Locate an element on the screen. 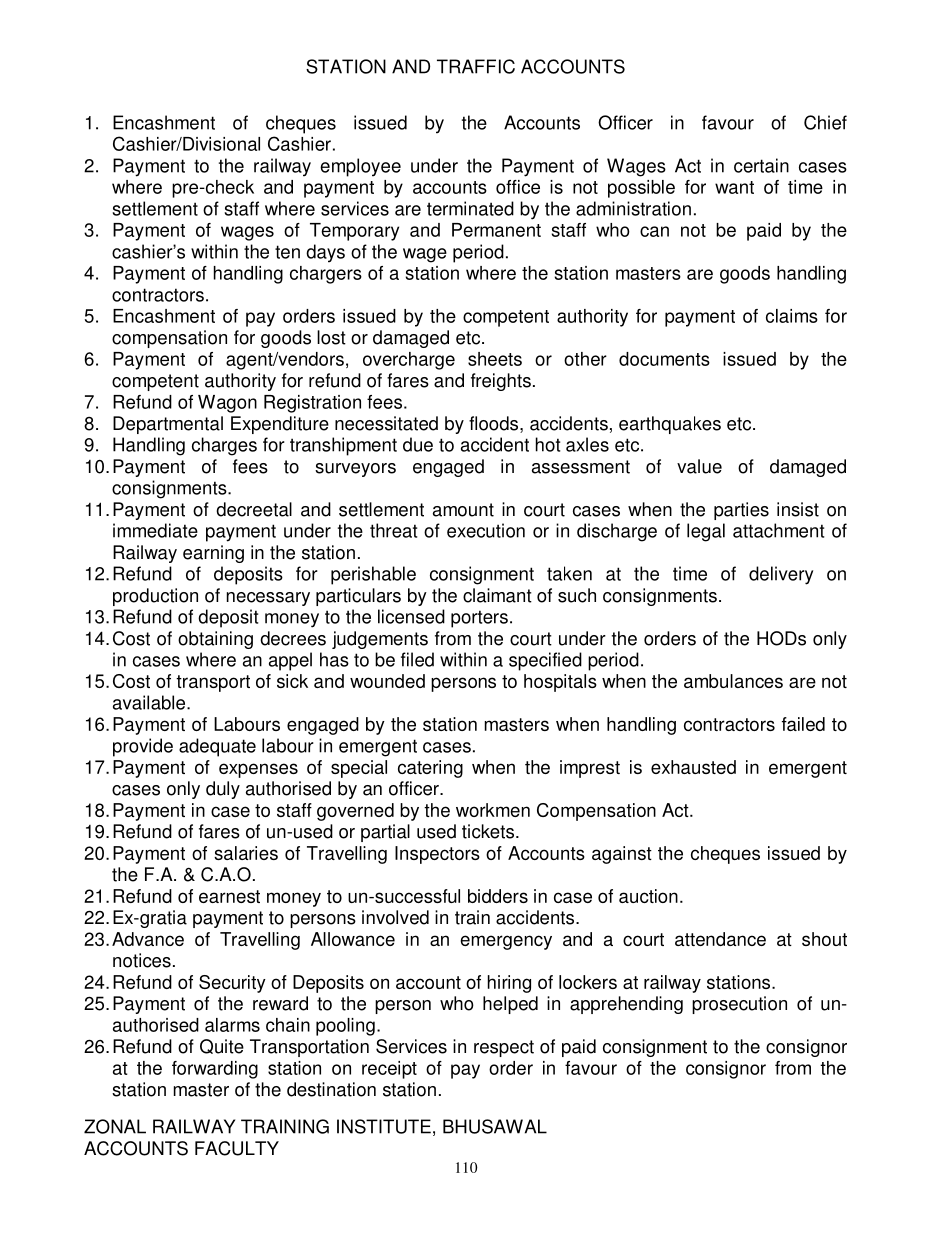 This screenshot has height=1233, width=952. ambulances is located at coordinates (733, 681).
